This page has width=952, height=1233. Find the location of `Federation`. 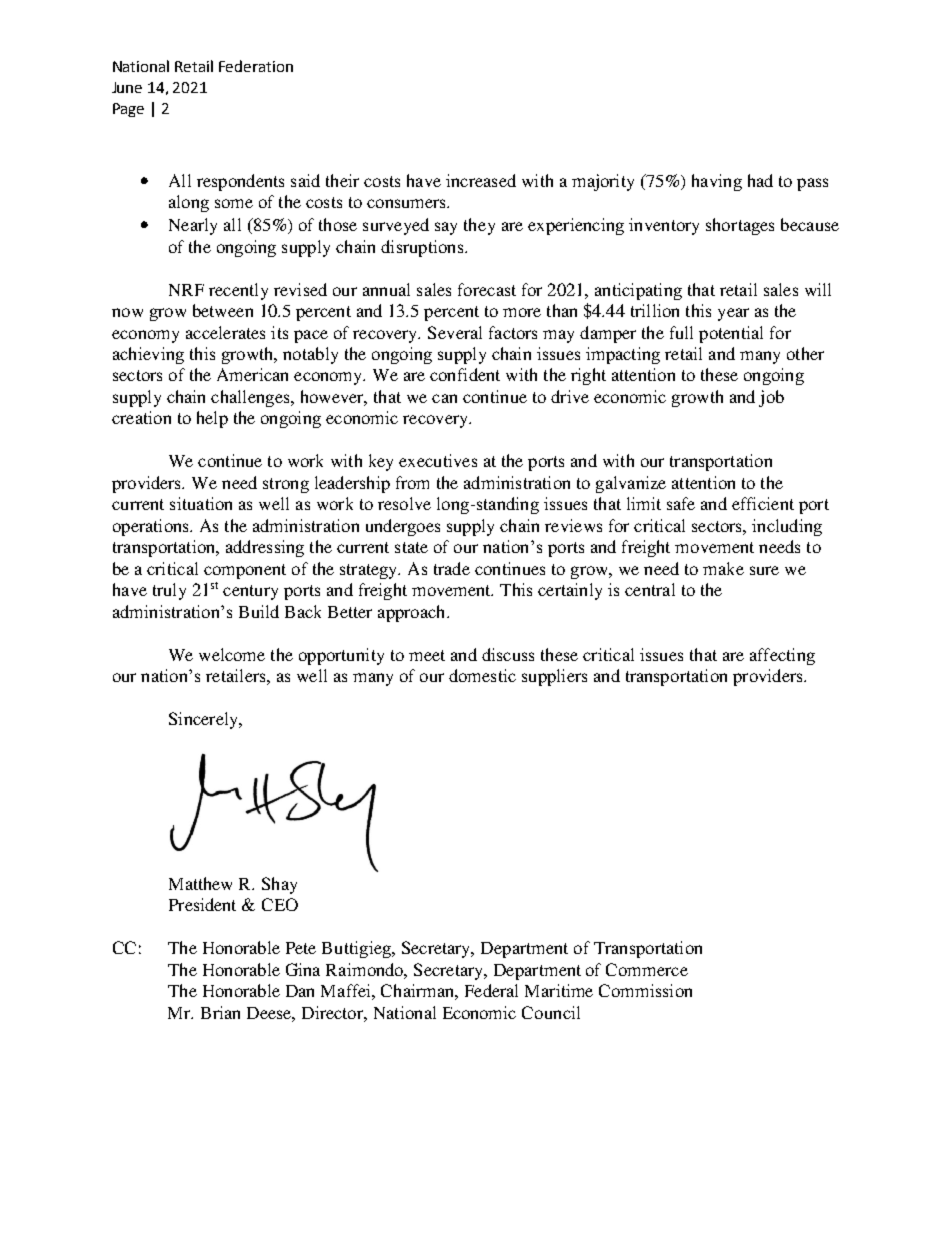

Federation is located at coordinates (256, 66).
